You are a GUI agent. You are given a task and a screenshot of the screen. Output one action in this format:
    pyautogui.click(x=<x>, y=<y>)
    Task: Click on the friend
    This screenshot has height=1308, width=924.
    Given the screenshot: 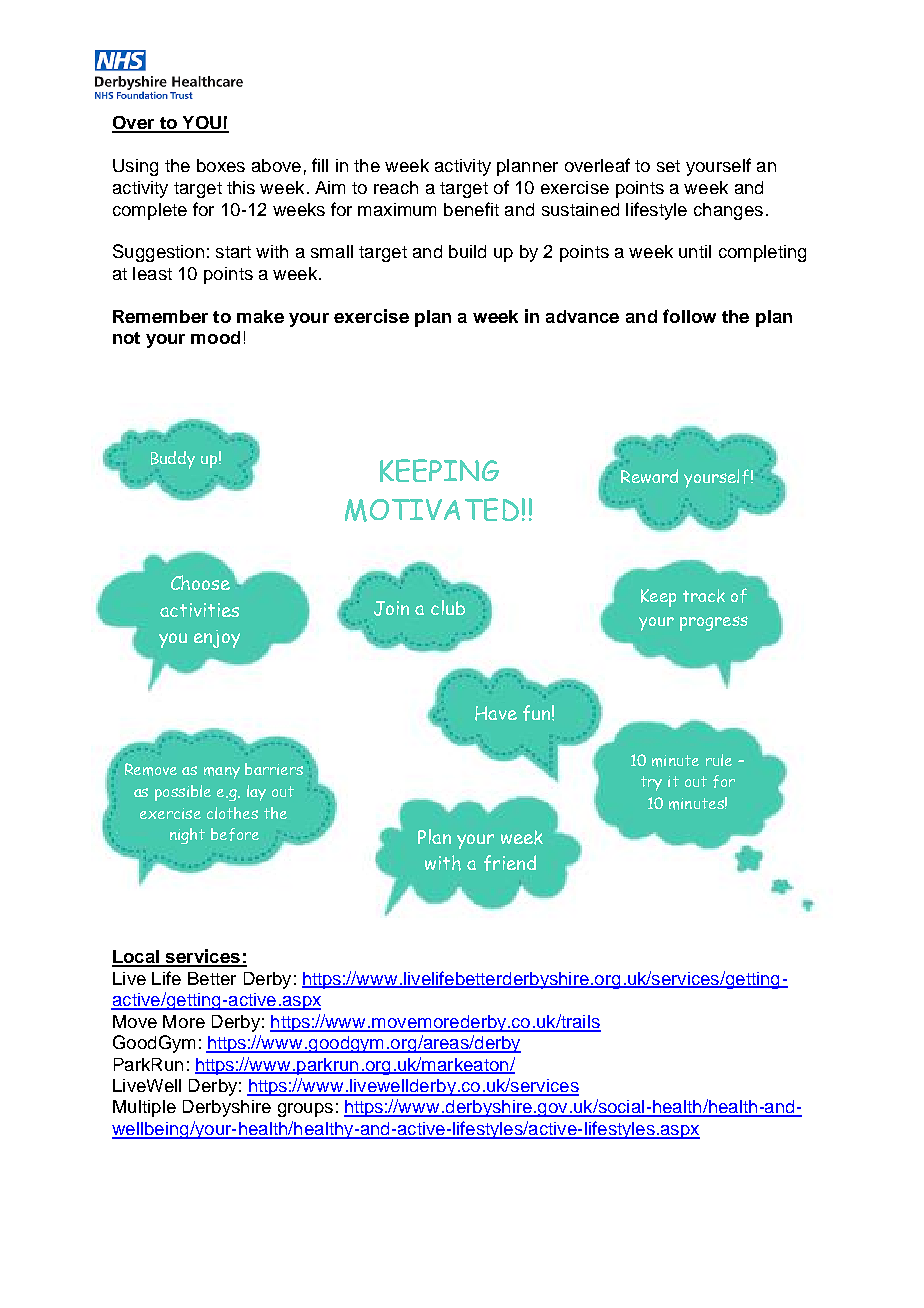 What is the action you would take?
    pyautogui.click(x=510, y=863)
